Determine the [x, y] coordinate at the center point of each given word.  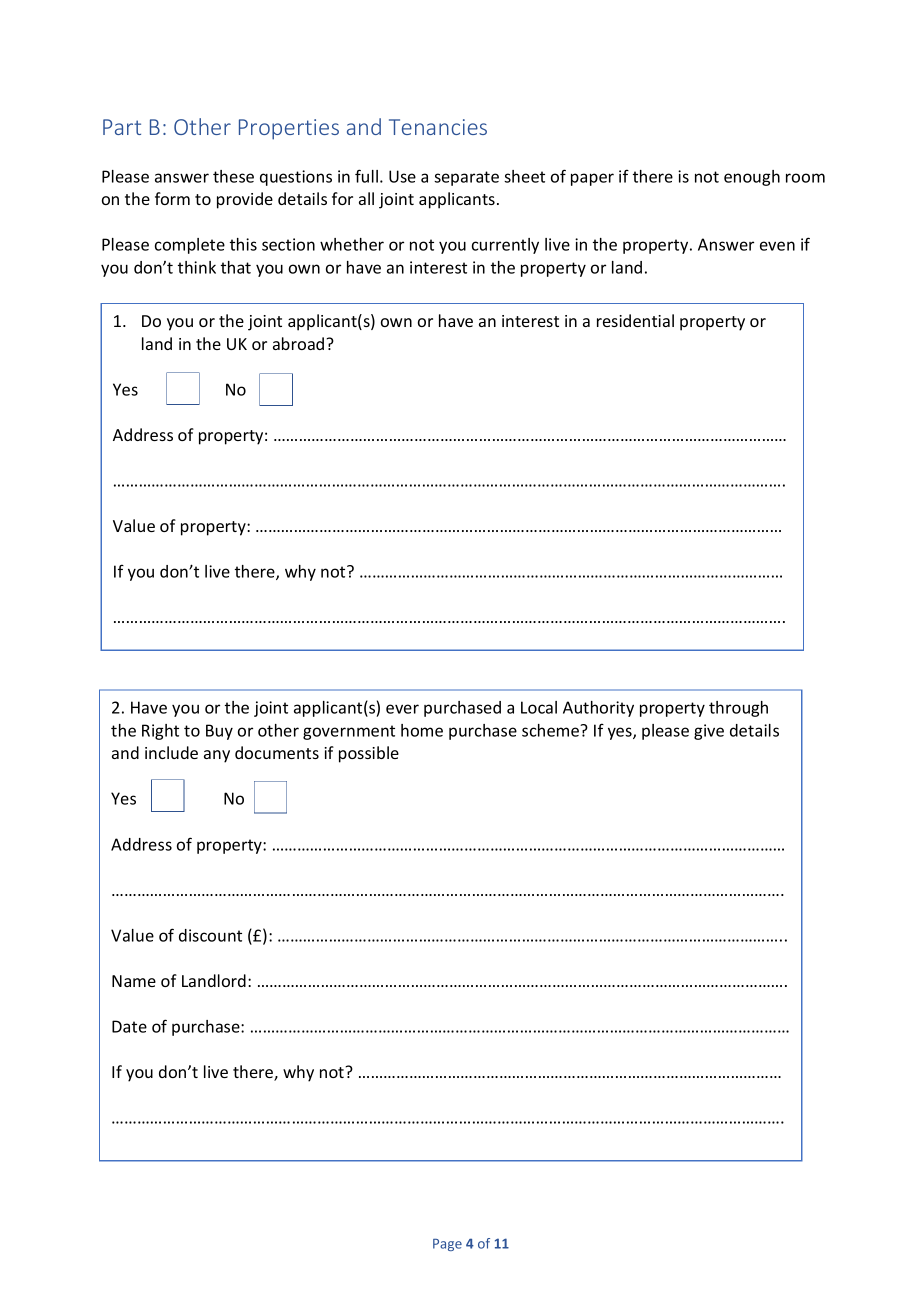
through [738, 709]
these [233, 176]
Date [129, 1026]
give [709, 732]
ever [402, 709]
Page [447, 1245]
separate [466, 178]
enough [752, 178]
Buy [219, 732]
